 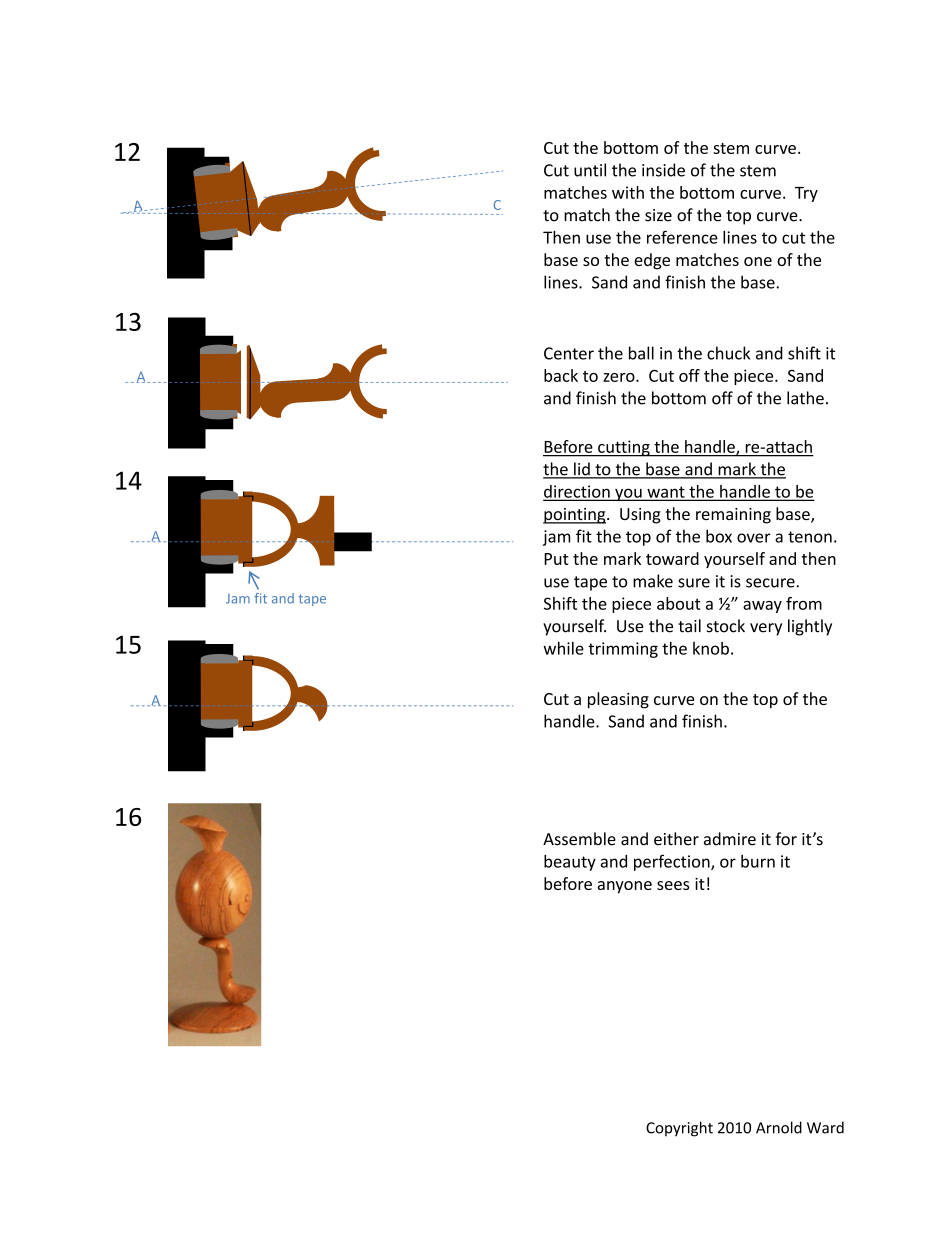 What do you see at coordinates (682, 237) in the document?
I see `reference` at bounding box center [682, 237].
